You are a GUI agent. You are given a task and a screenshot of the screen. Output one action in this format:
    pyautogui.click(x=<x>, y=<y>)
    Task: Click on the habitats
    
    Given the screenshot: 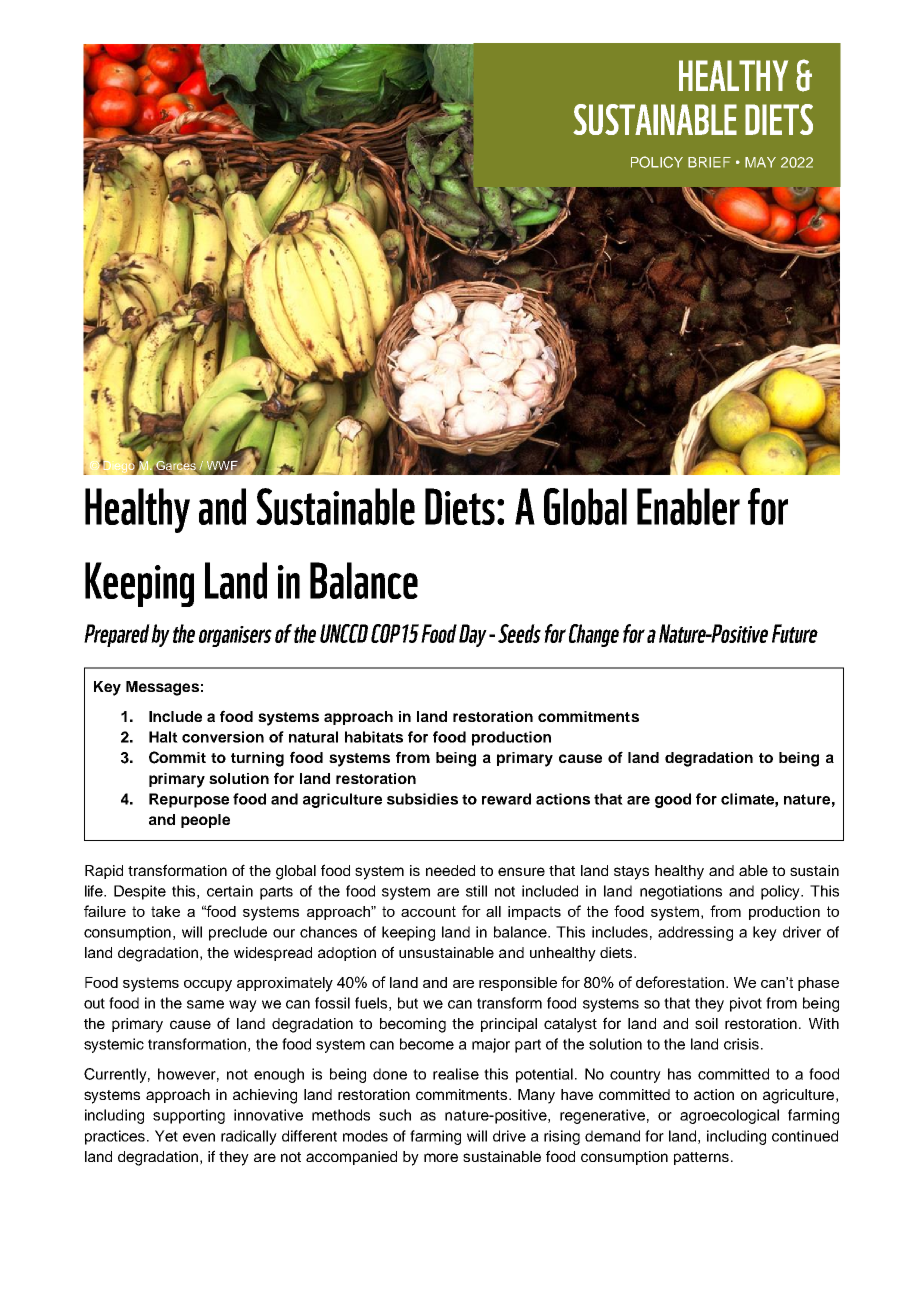 What is the action you would take?
    pyautogui.click(x=374, y=737)
